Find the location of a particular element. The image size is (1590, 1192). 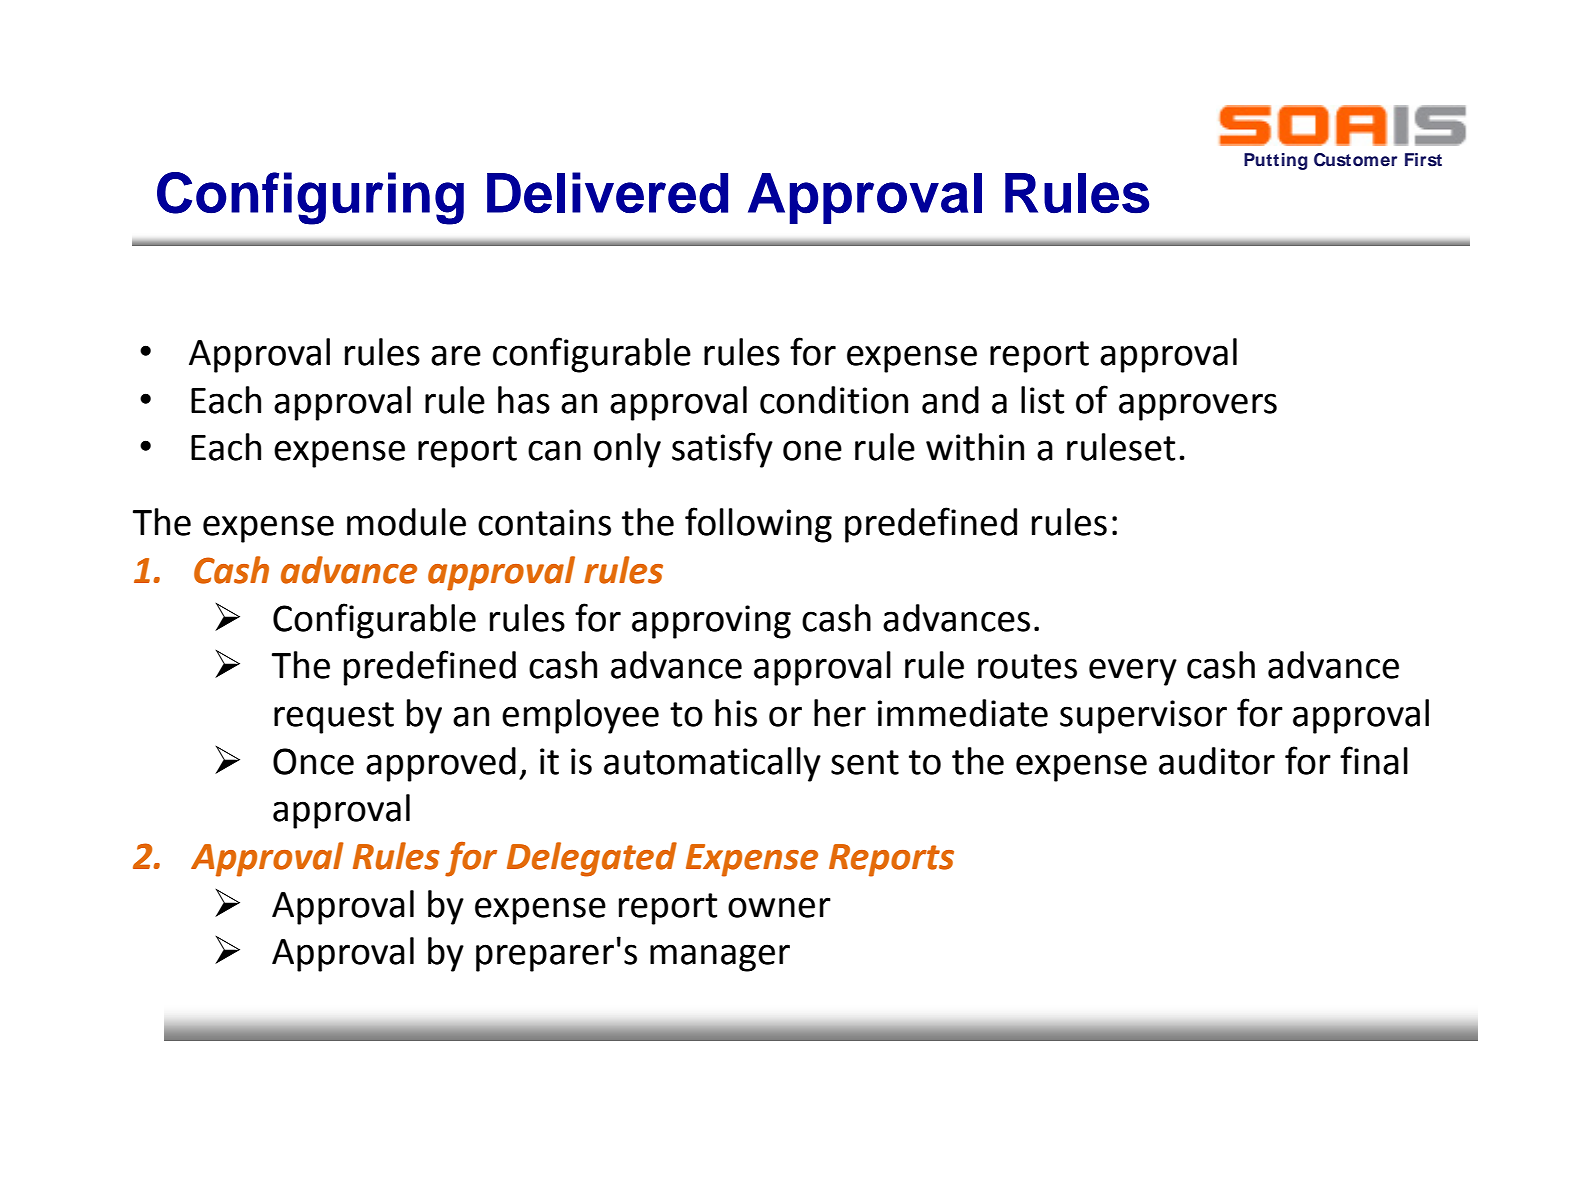

auditor is located at coordinates (1217, 761).
